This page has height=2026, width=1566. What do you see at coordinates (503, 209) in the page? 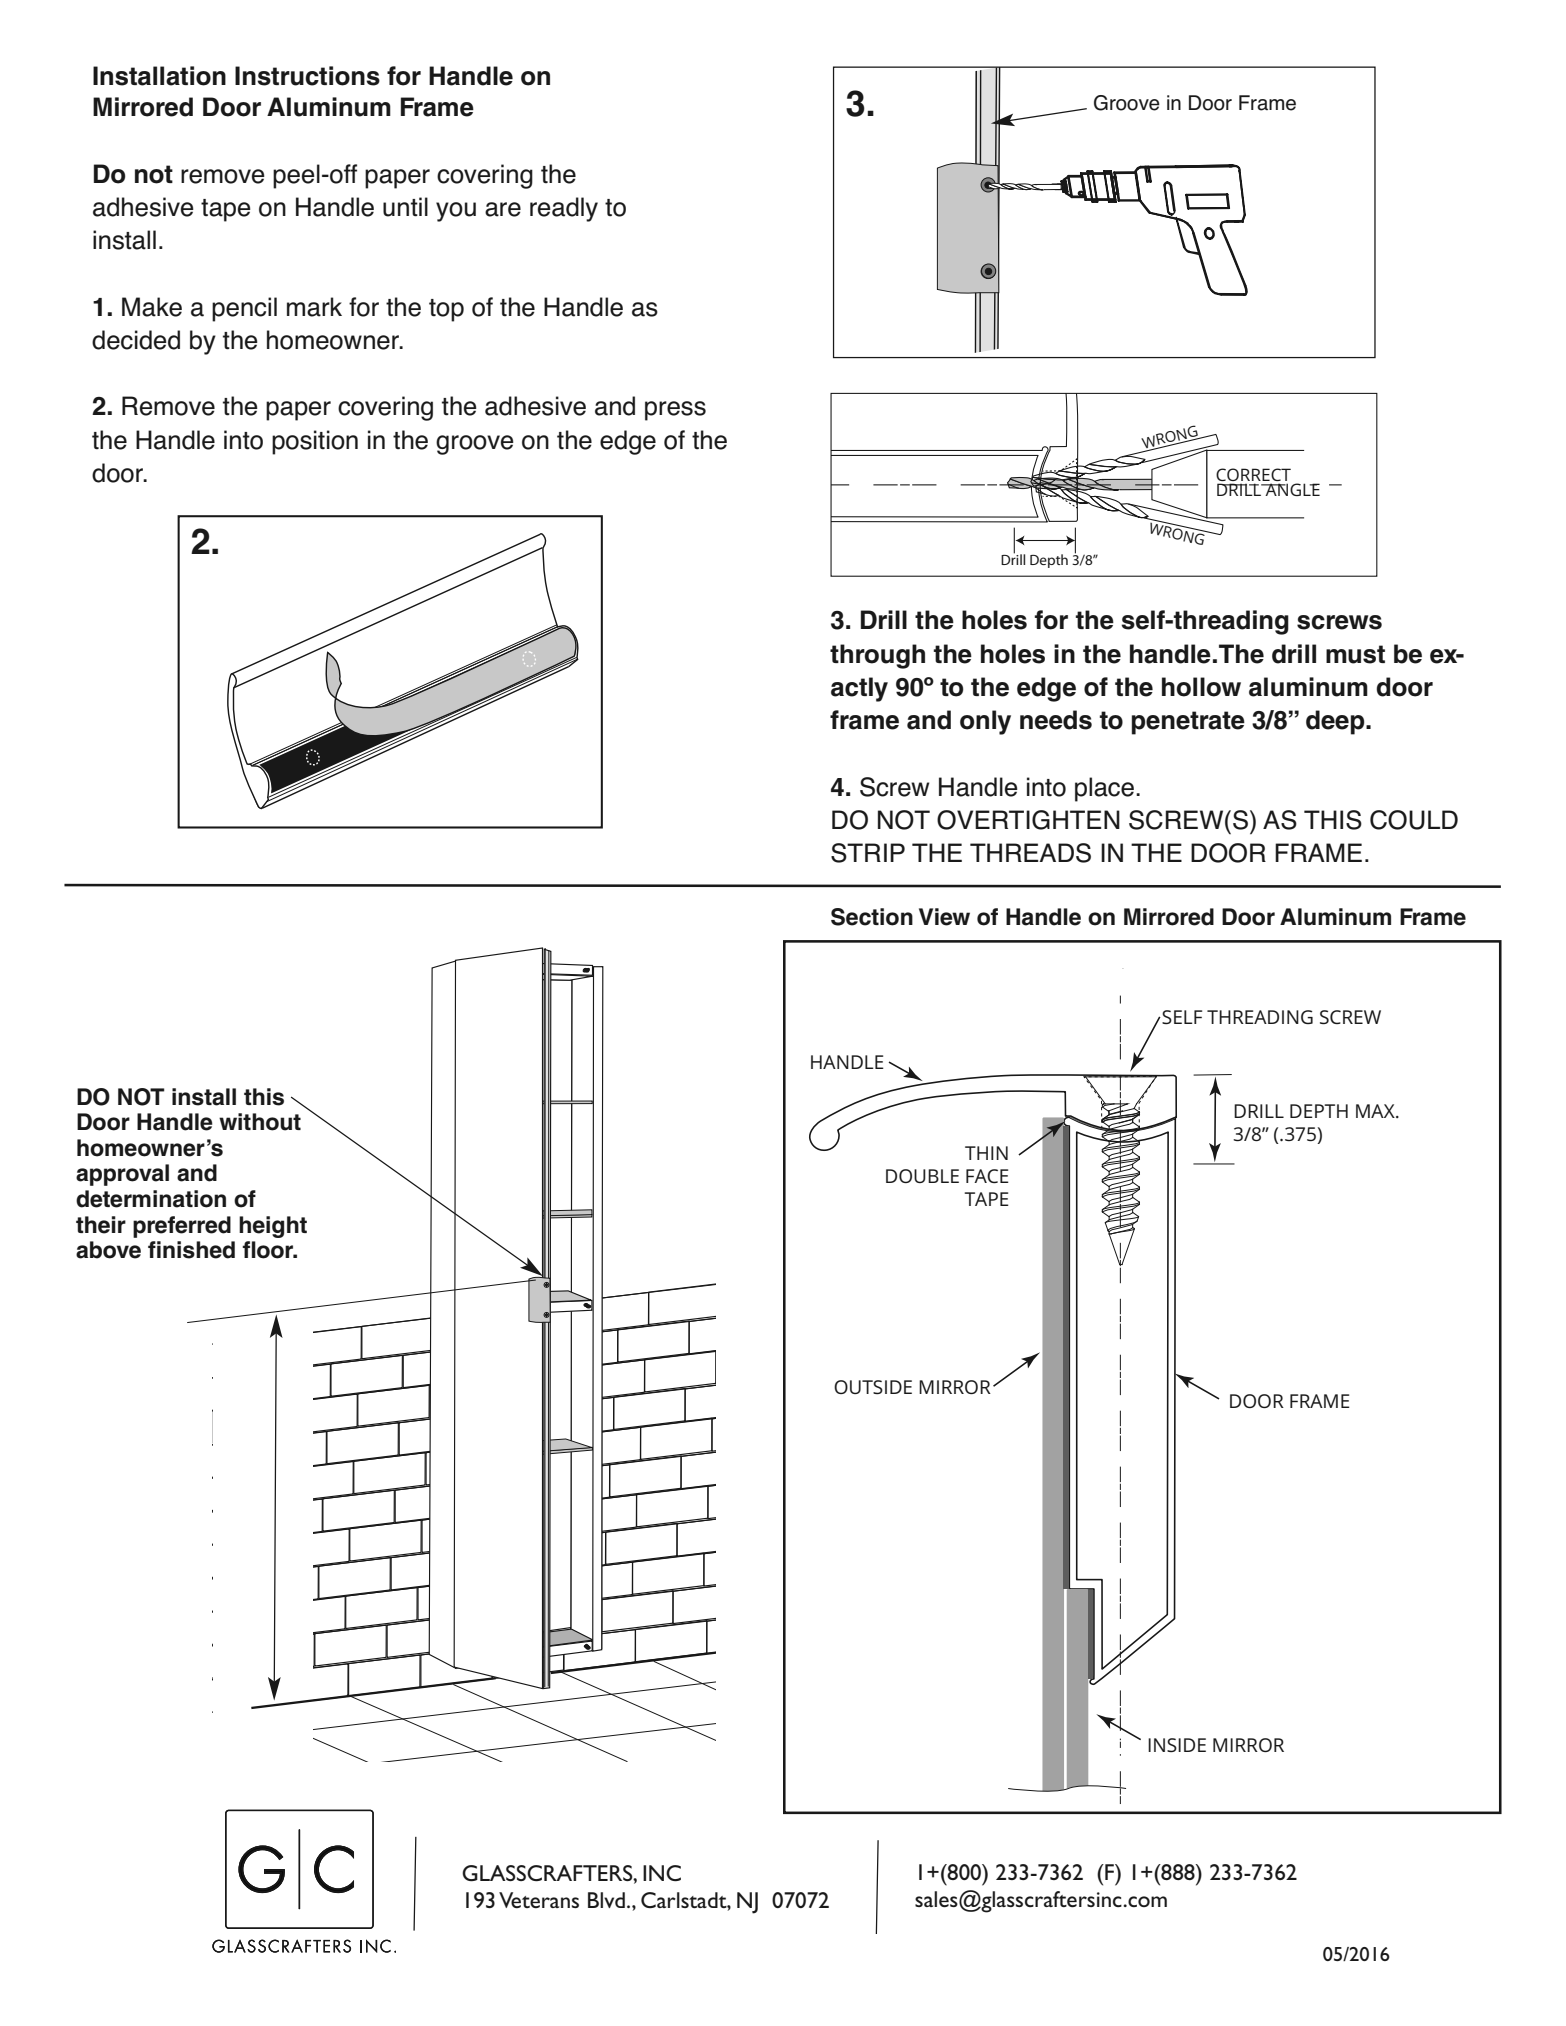
I see `are` at bounding box center [503, 209].
